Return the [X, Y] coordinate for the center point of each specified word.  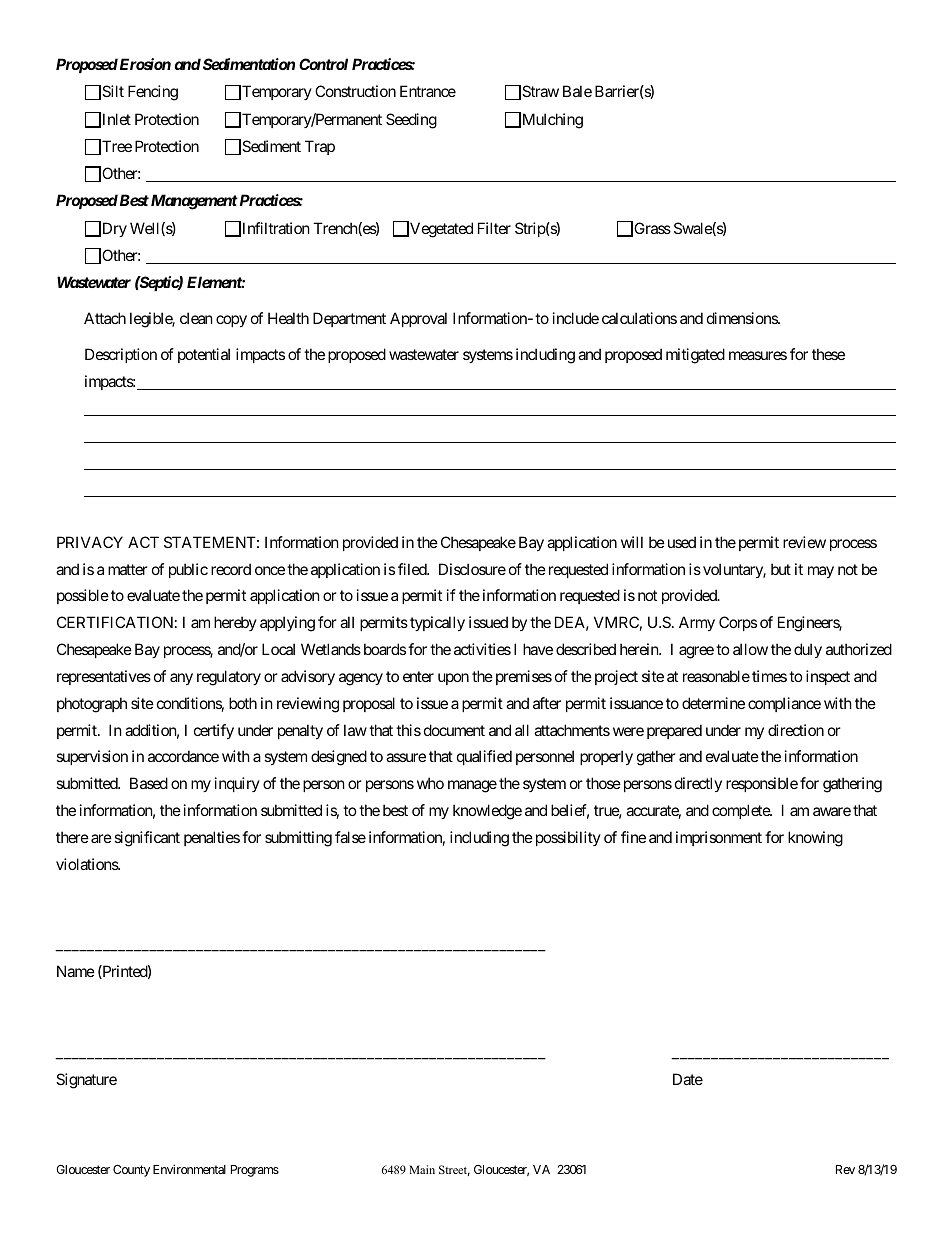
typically [437, 623]
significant [147, 839]
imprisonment [719, 838]
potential [204, 355]
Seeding [411, 121]
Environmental [189, 1169]
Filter [494, 228]
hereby [235, 623]
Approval [418, 319]
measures [758, 355]
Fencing [153, 93]
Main [422, 1169]
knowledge [487, 812]
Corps [738, 623]
